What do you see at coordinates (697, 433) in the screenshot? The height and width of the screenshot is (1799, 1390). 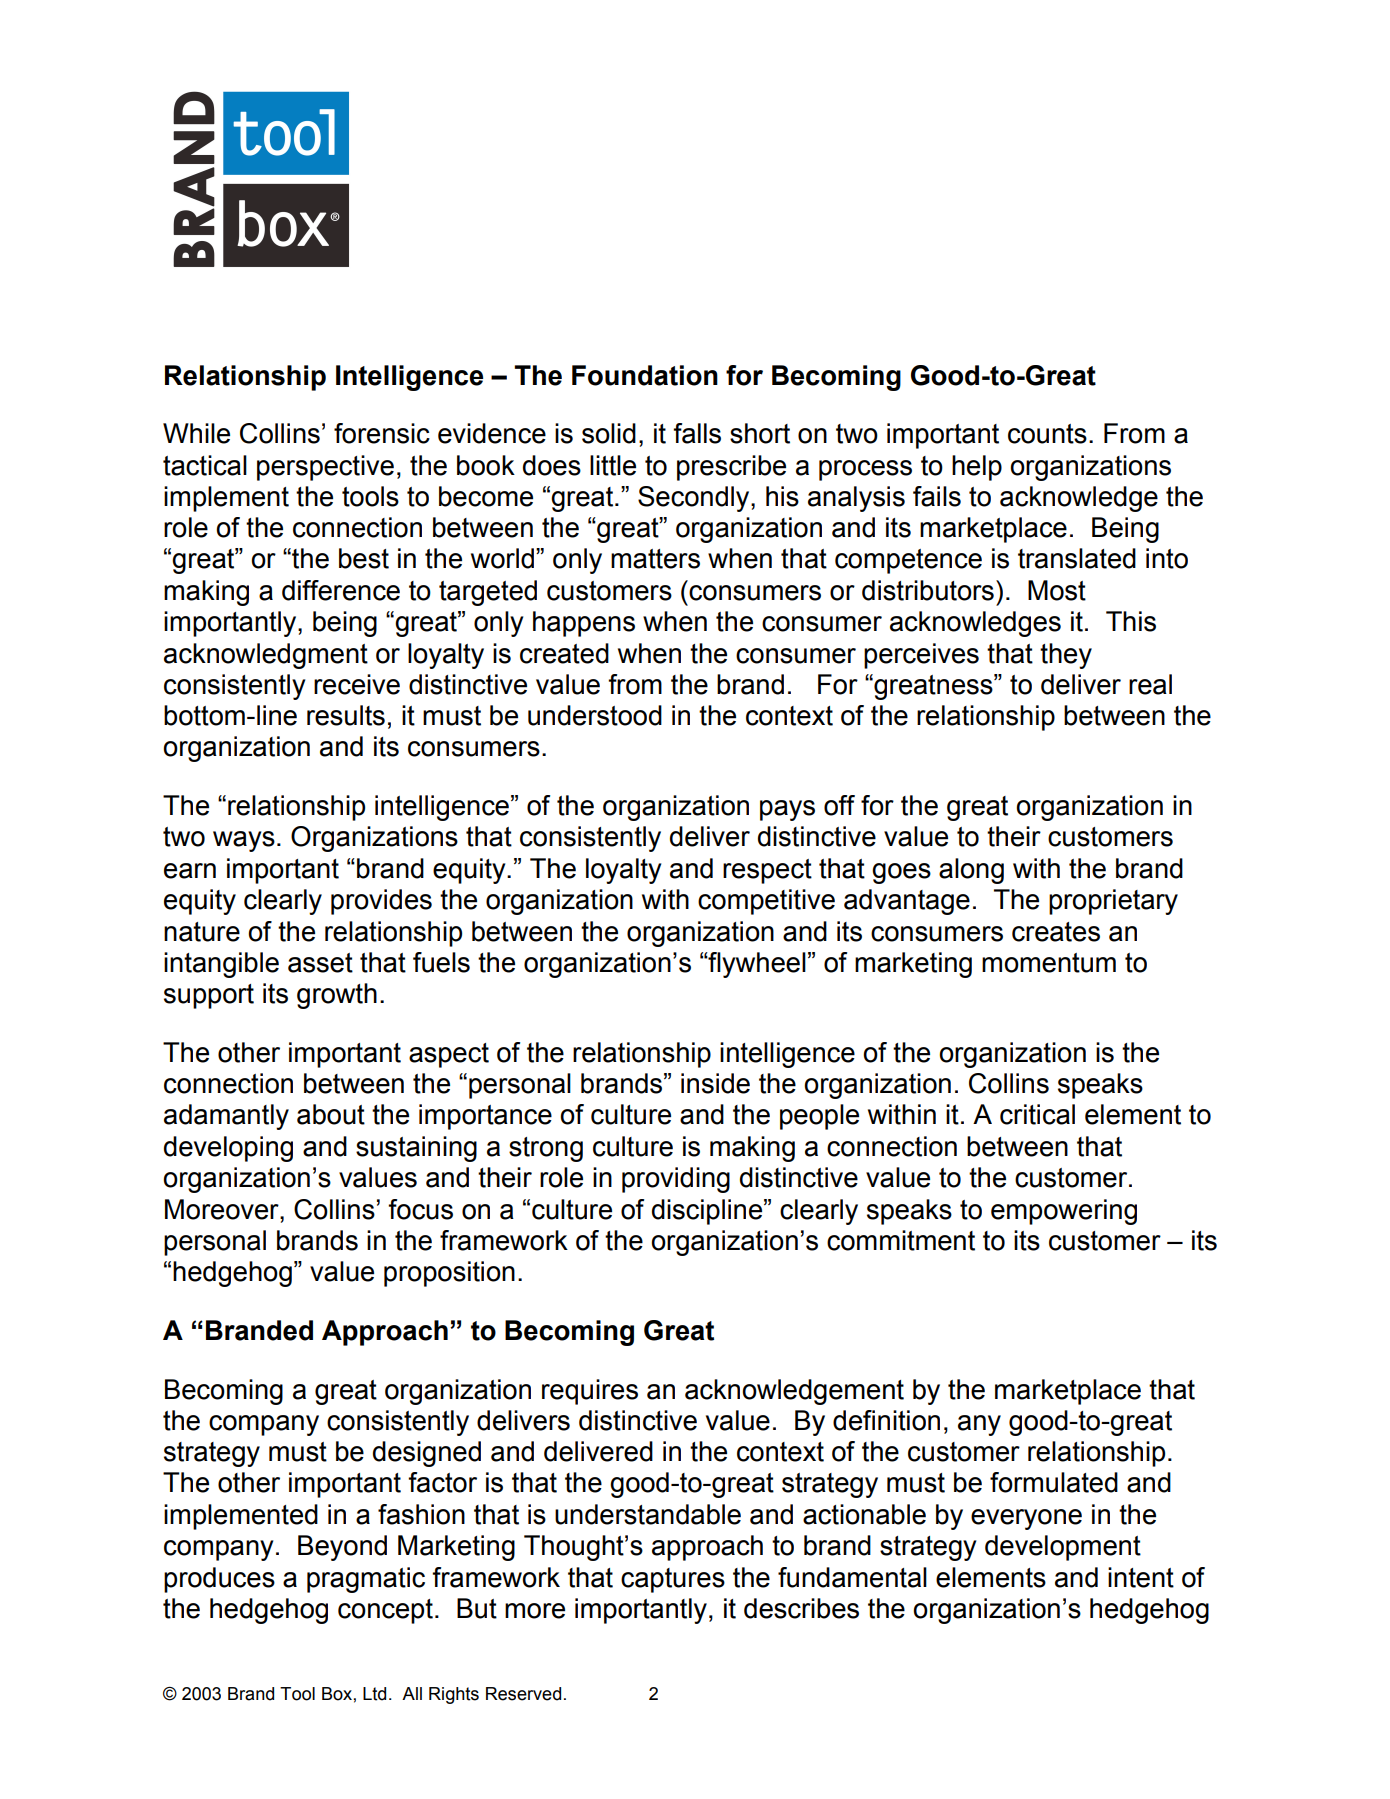 I see `falls` at bounding box center [697, 433].
